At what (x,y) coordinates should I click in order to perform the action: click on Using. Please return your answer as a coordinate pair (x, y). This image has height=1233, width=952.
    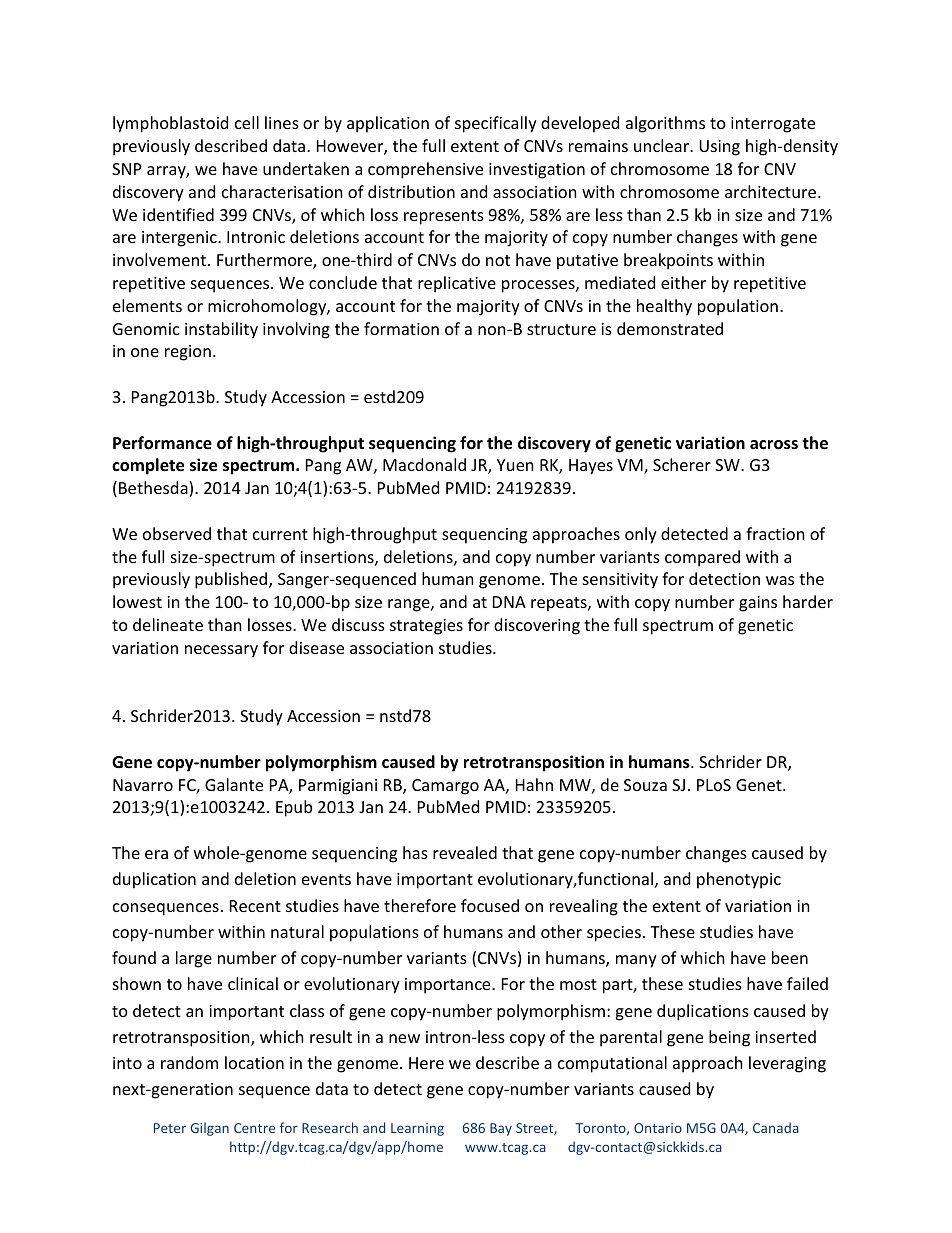
    Looking at the image, I should click on (719, 148).
